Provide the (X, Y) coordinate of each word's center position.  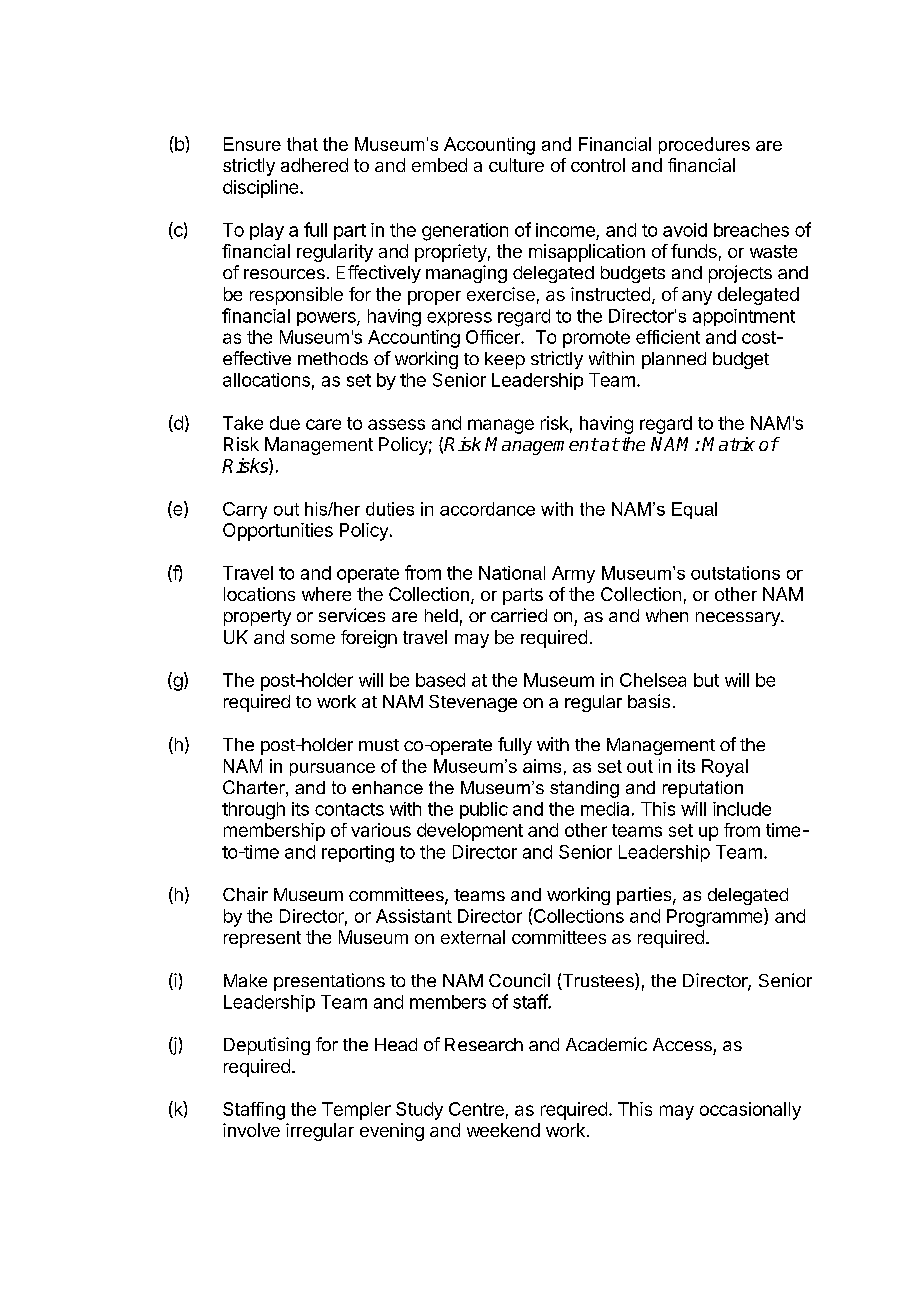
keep (505, 360)
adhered (314, 165)
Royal (725, 768)
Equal (694, 510)
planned (674, 360)
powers (327, 319)
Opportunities (278, 532)
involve (251, 1130)
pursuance (332, 769)
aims (542, 766)
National (512, 573)
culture (516, 165)
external (473, 937)
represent (262, 939)
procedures (704, 145)
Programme (716, 917)
